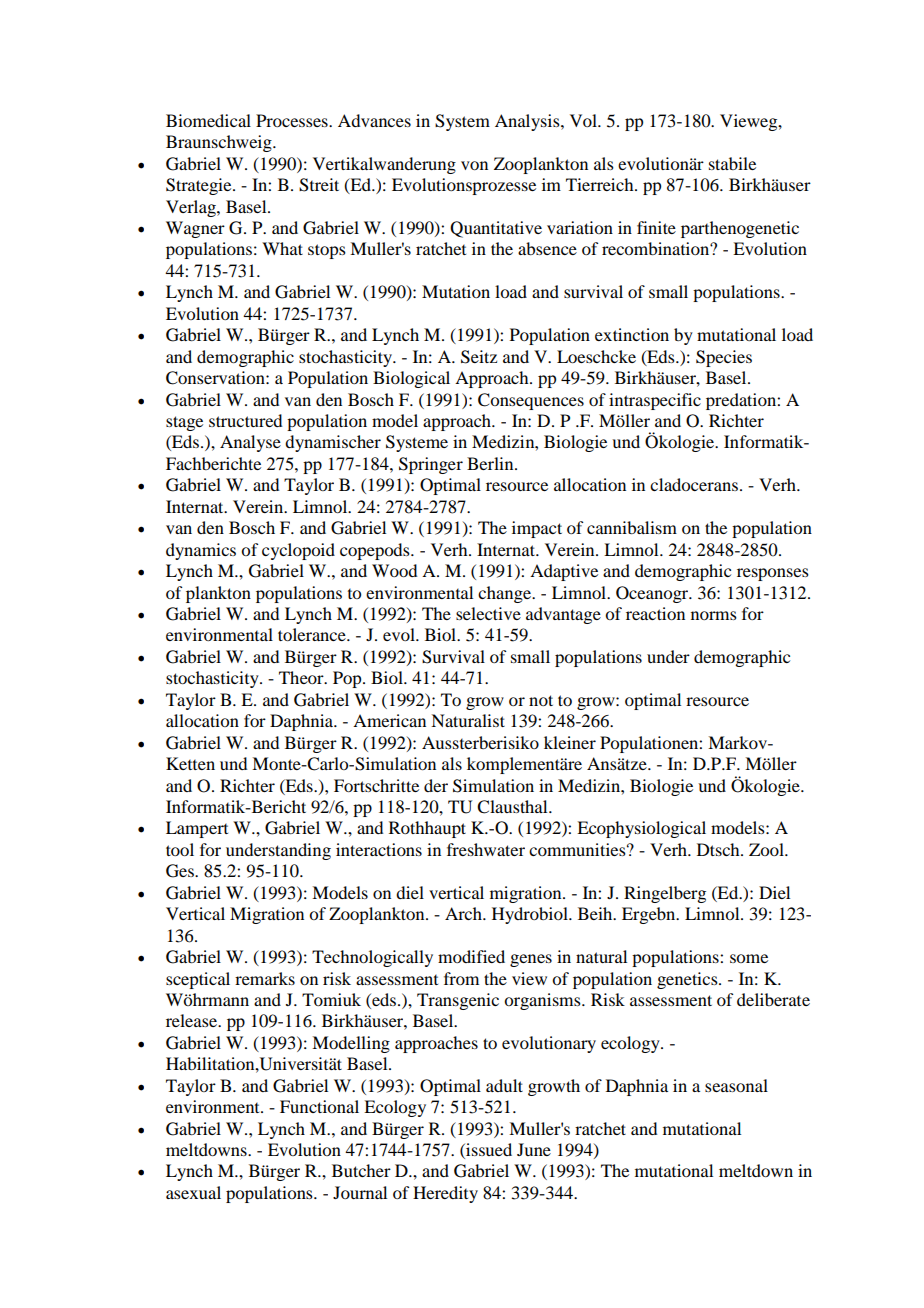 Image resolution: width=924 pixels, height=1308 pixels. I want to click on Heredity, so click(445, 1194).
